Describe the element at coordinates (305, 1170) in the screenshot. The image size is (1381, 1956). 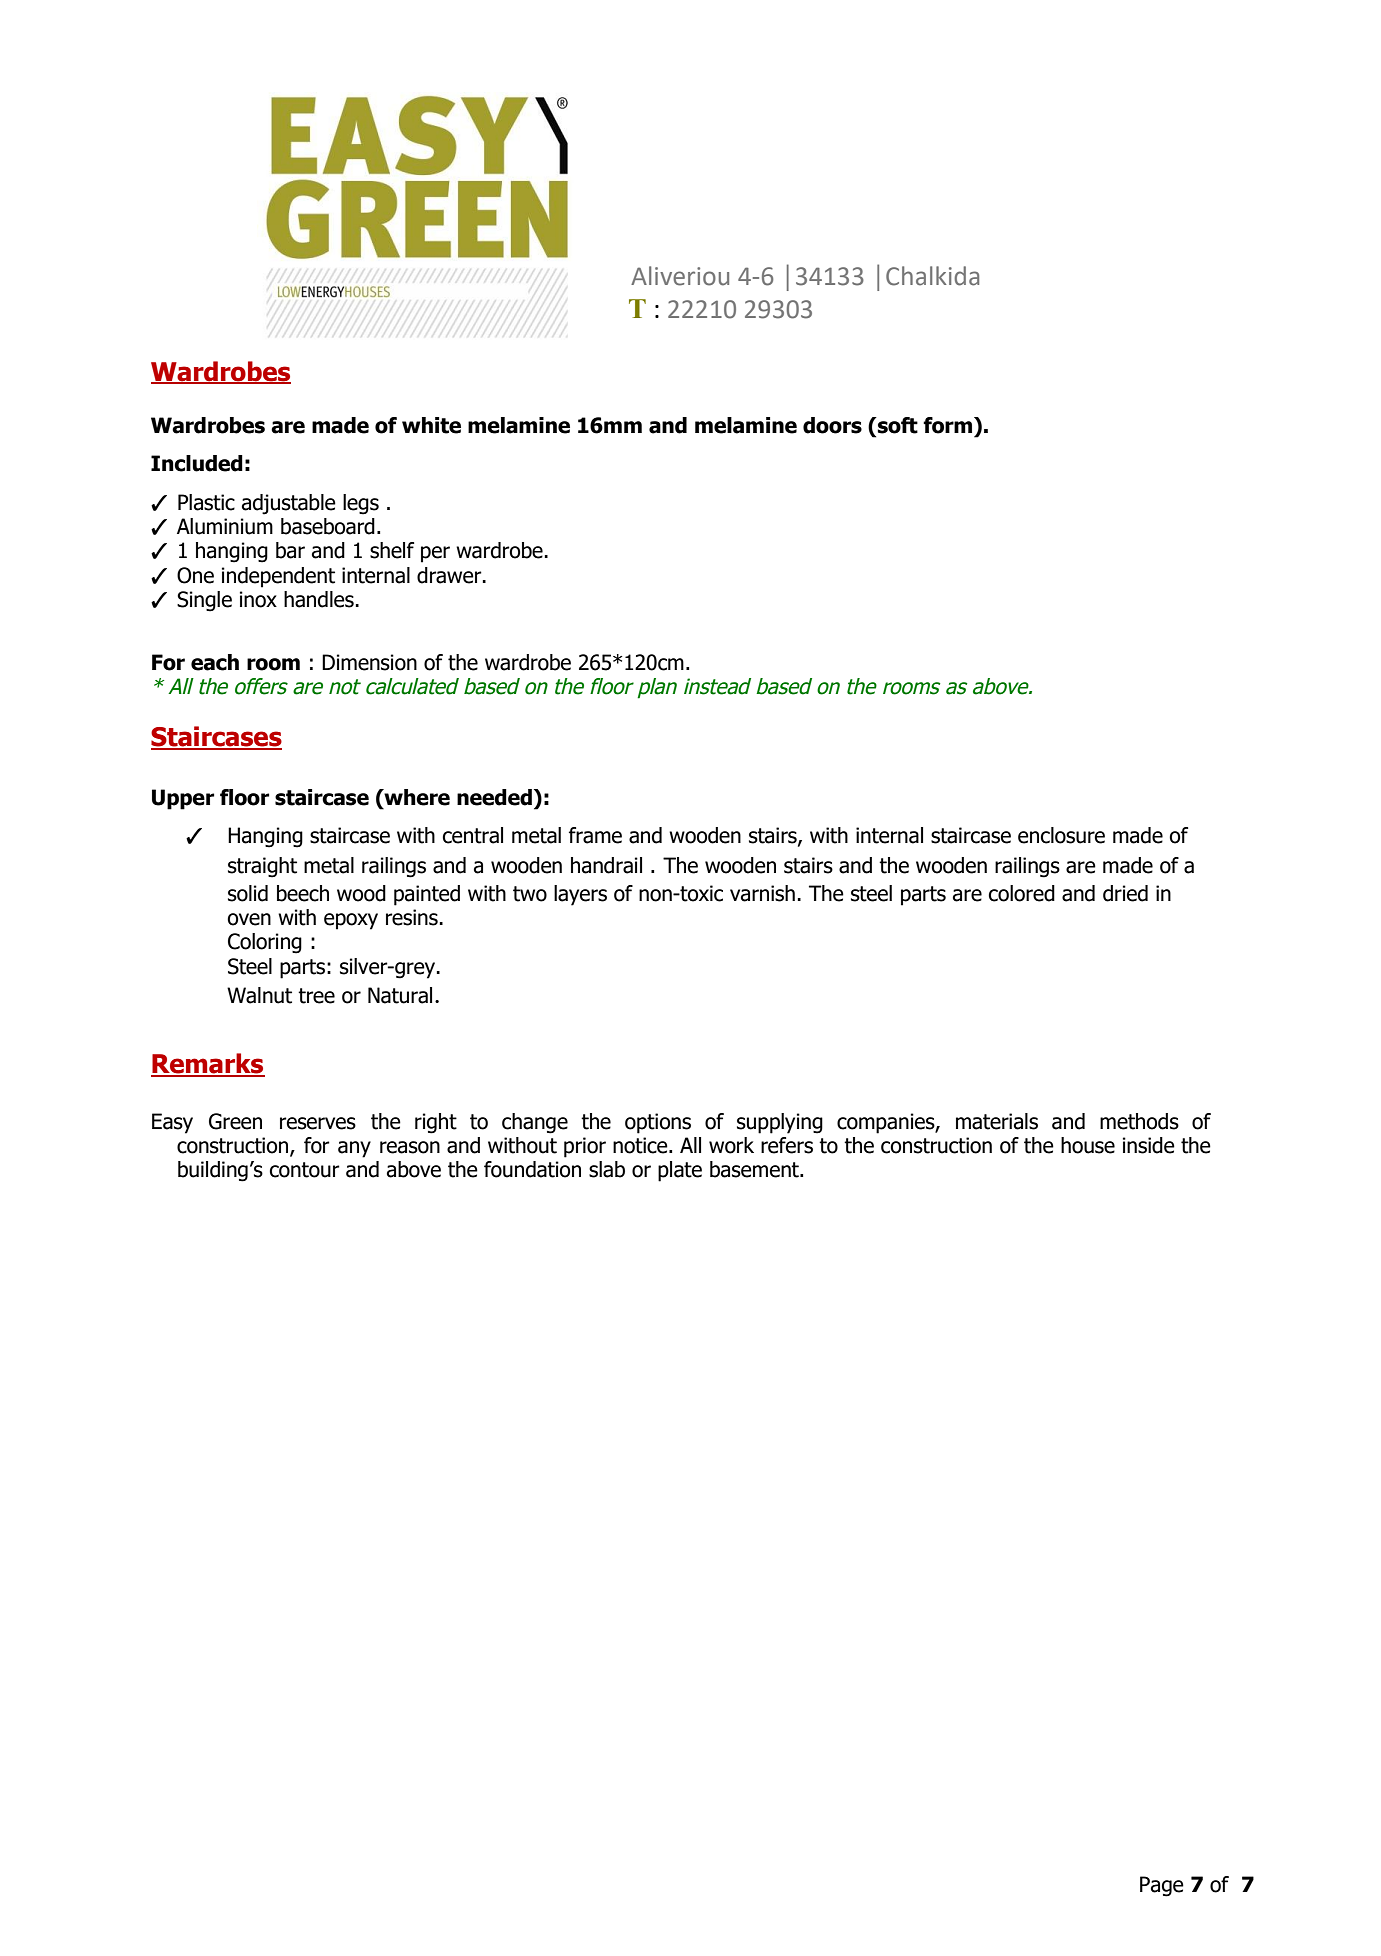
I see `contour` at that location.
